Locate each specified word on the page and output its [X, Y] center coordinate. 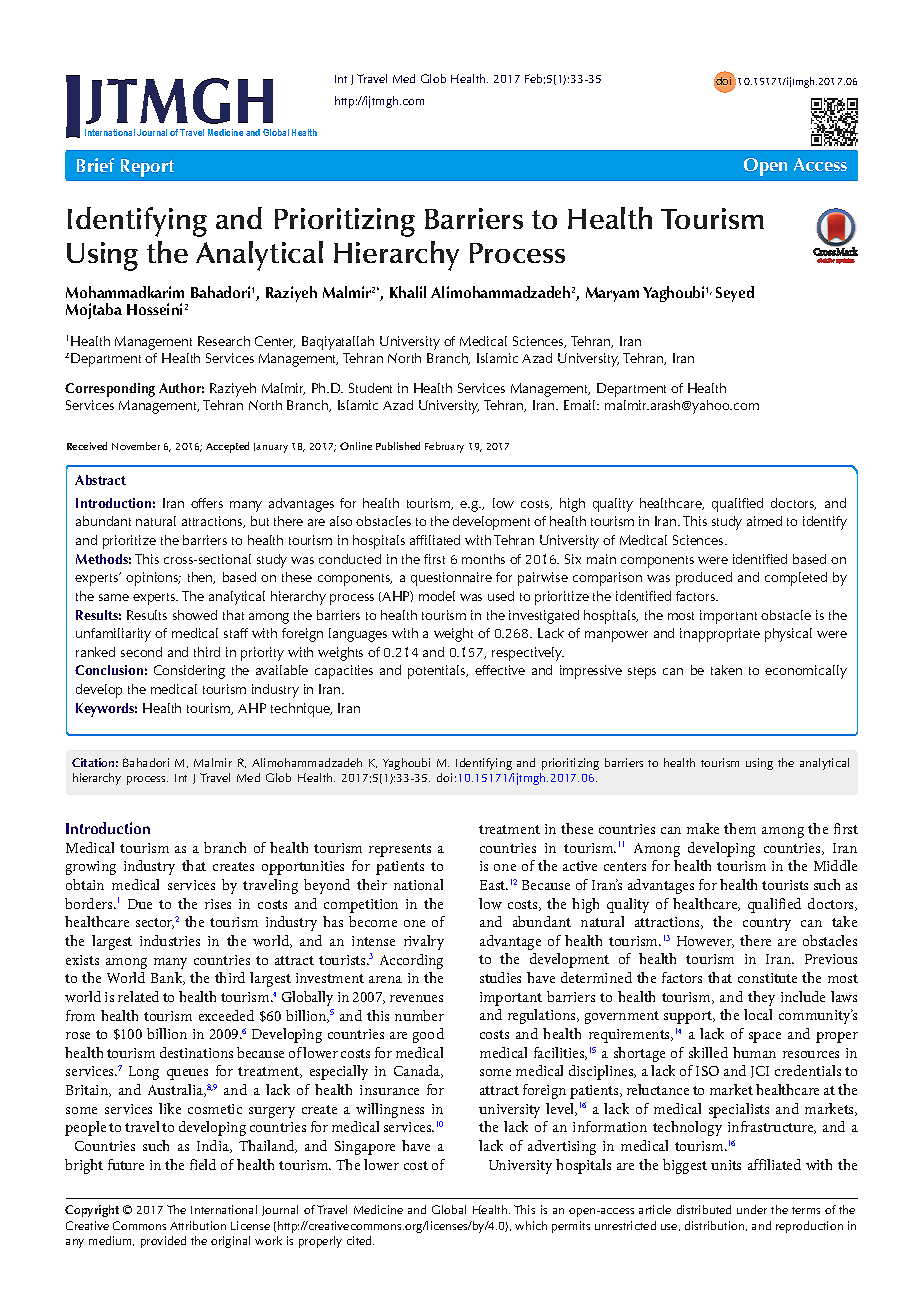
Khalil [408, 292]
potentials [438, 672]
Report [147, 168]
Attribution [198, 1225]
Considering [189, 672]
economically [806, 672]
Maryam [612, 294]
